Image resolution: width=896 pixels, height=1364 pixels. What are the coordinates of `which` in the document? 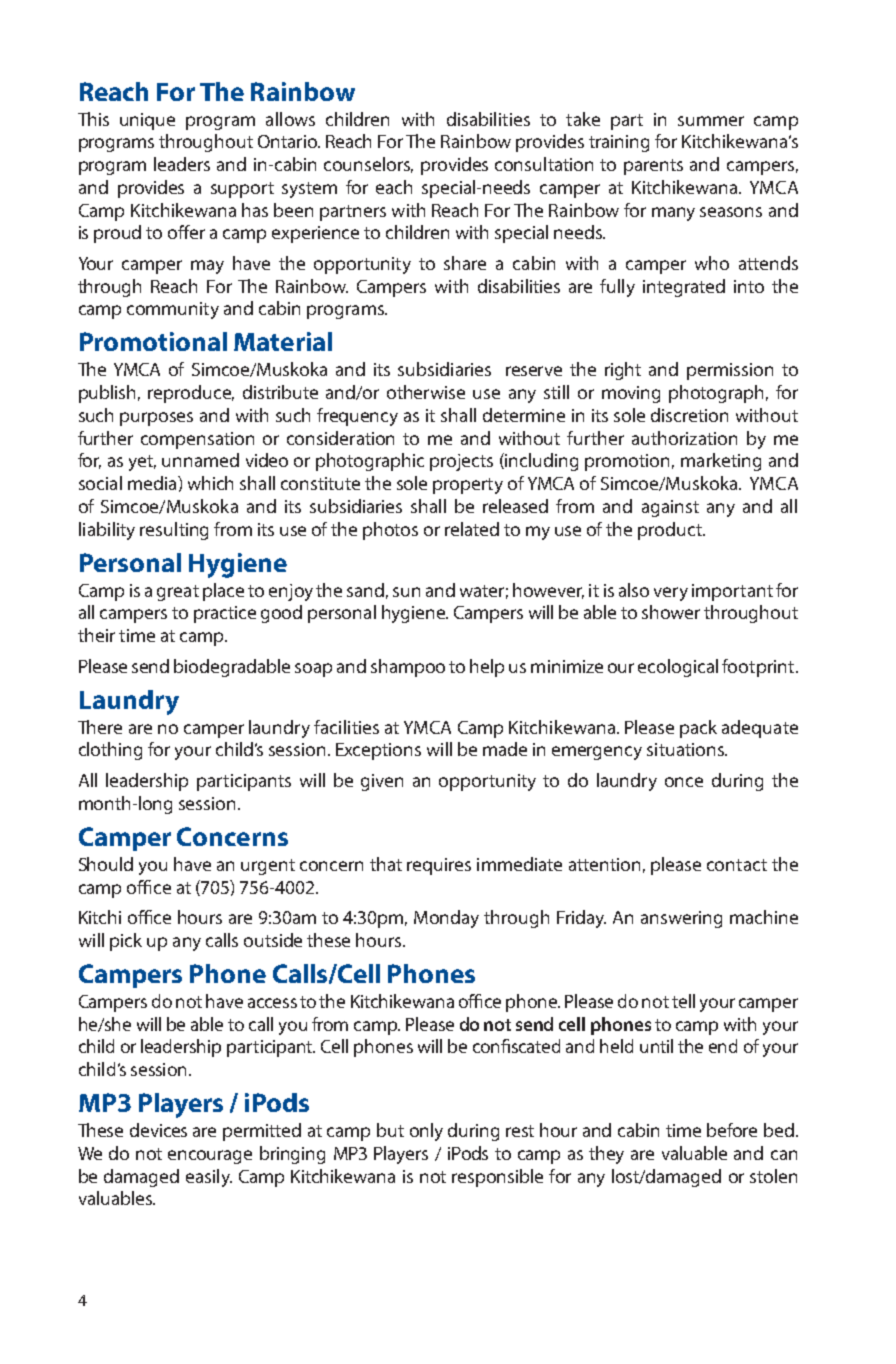 It's located at (210, 483).
